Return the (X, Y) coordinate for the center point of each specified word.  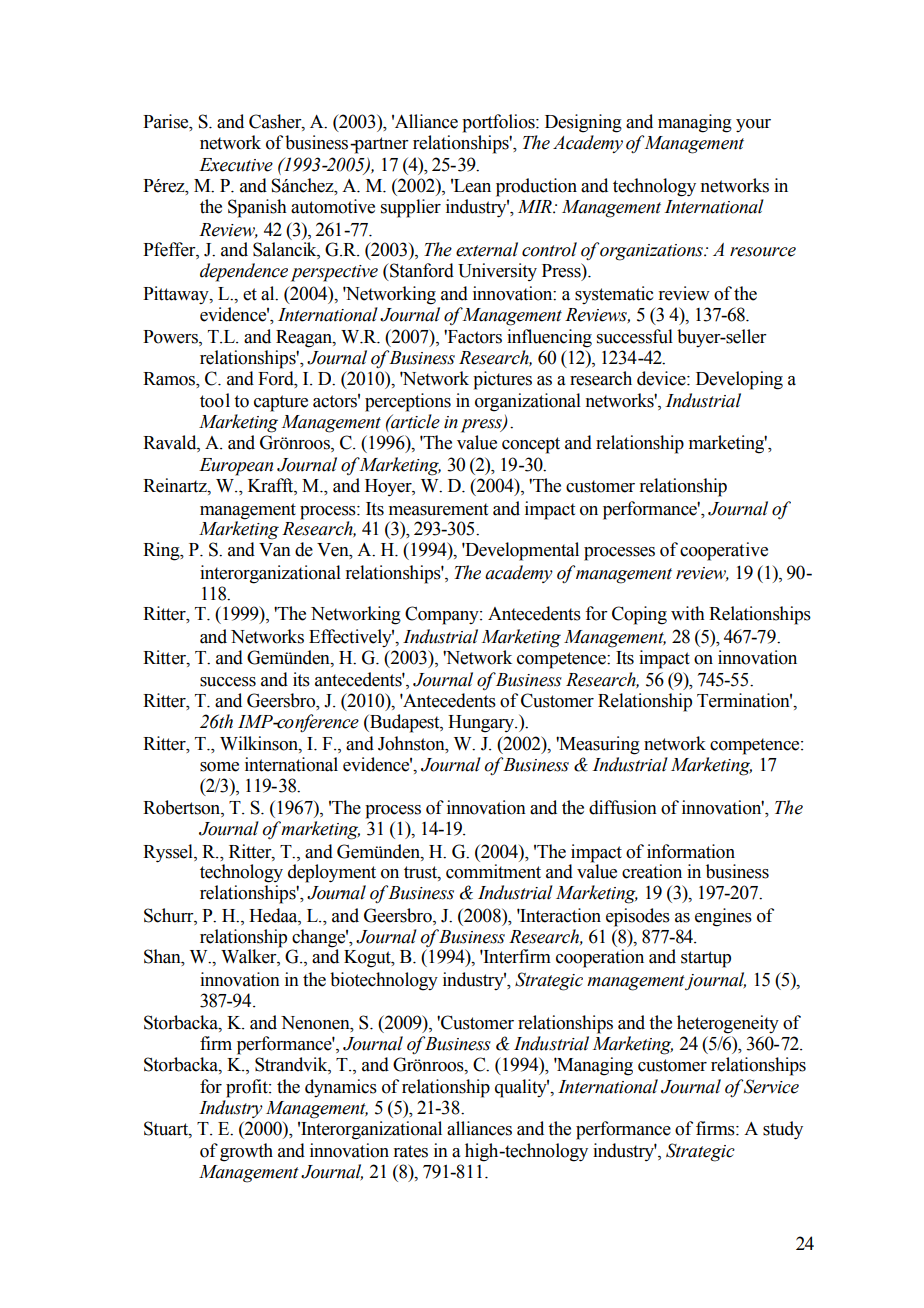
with (688, 613)
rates (411, 1151)
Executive (236, 165)
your (753, 125)
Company (443, 615)
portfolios (499, 123)
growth (246, 1152)
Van (275, 550)
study (783, 1130)
